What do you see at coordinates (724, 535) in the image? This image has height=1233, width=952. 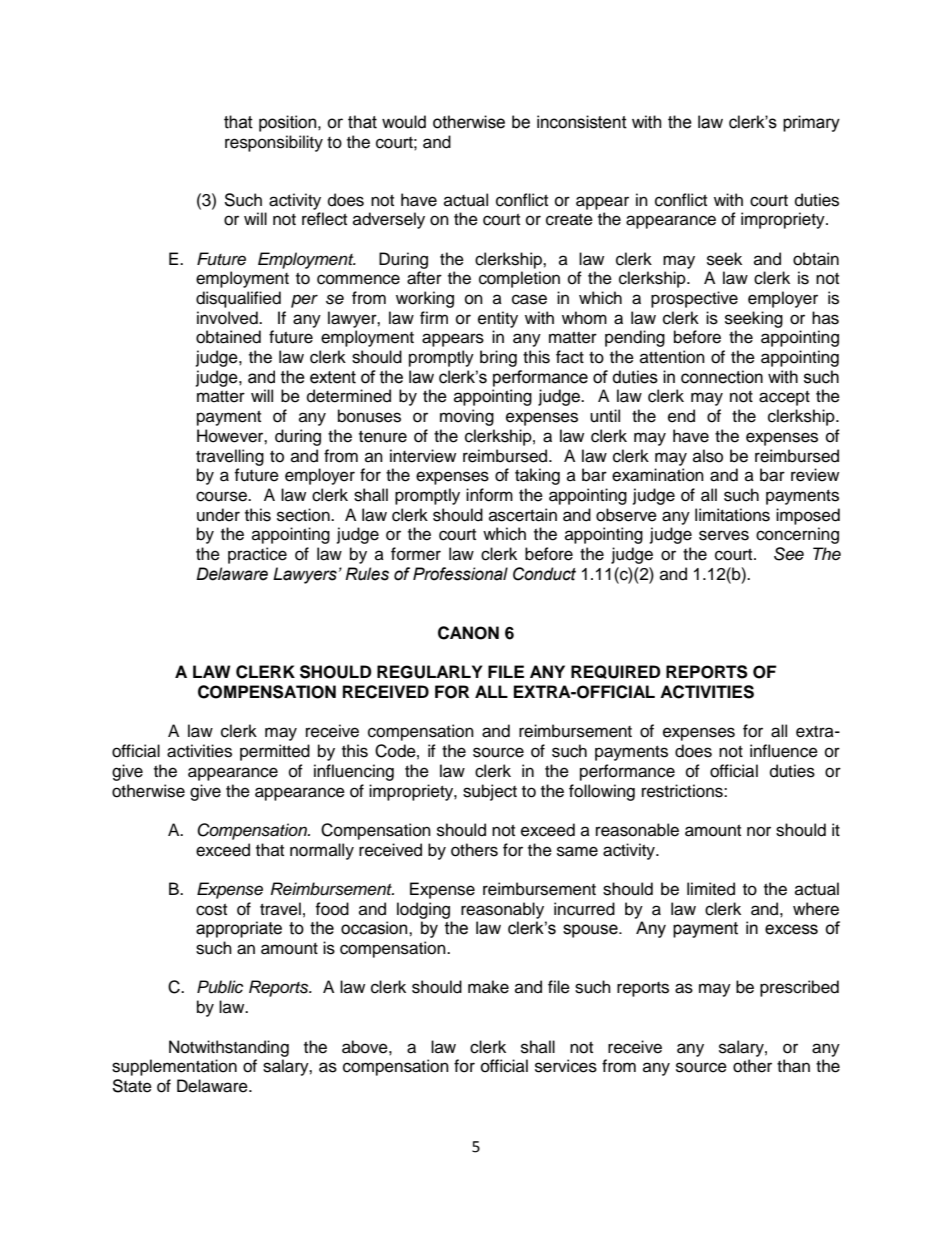 I see `serves` at bounding box center [724, 535].
